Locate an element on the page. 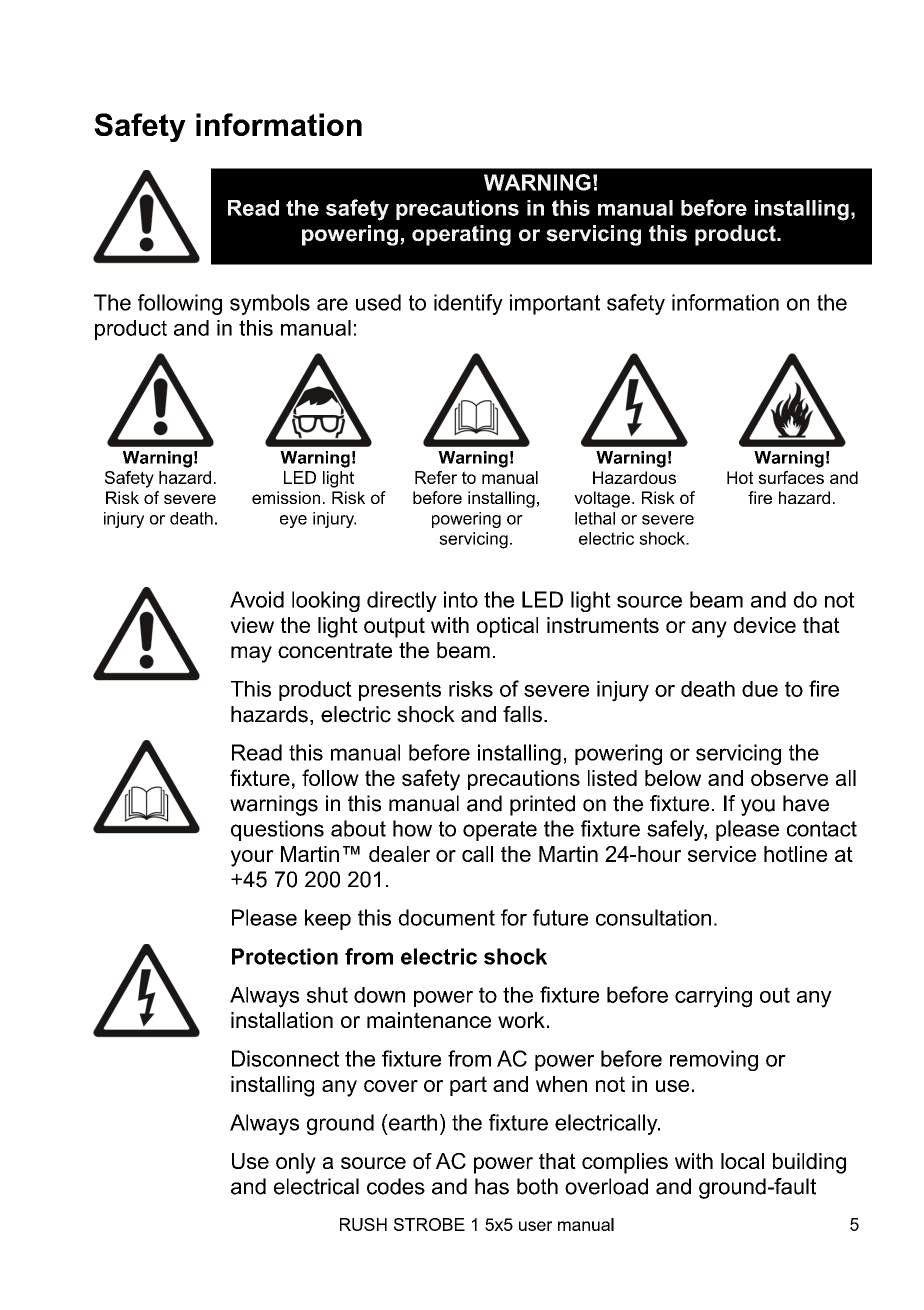 The width and height of the document is (924, 1310). only is located at coordinates (296, 1163).
